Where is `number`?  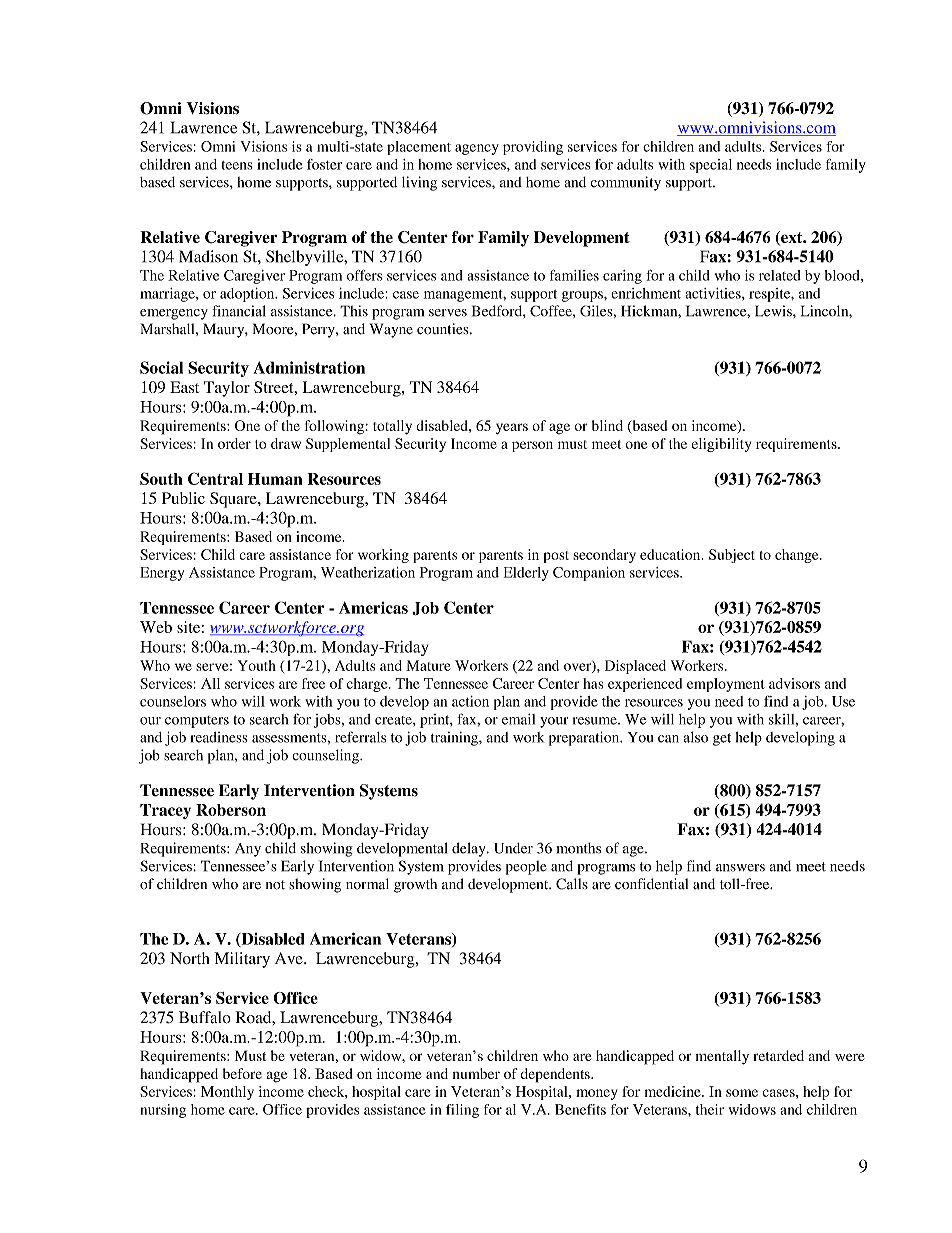
number is located at coordinates (476, 1073).
